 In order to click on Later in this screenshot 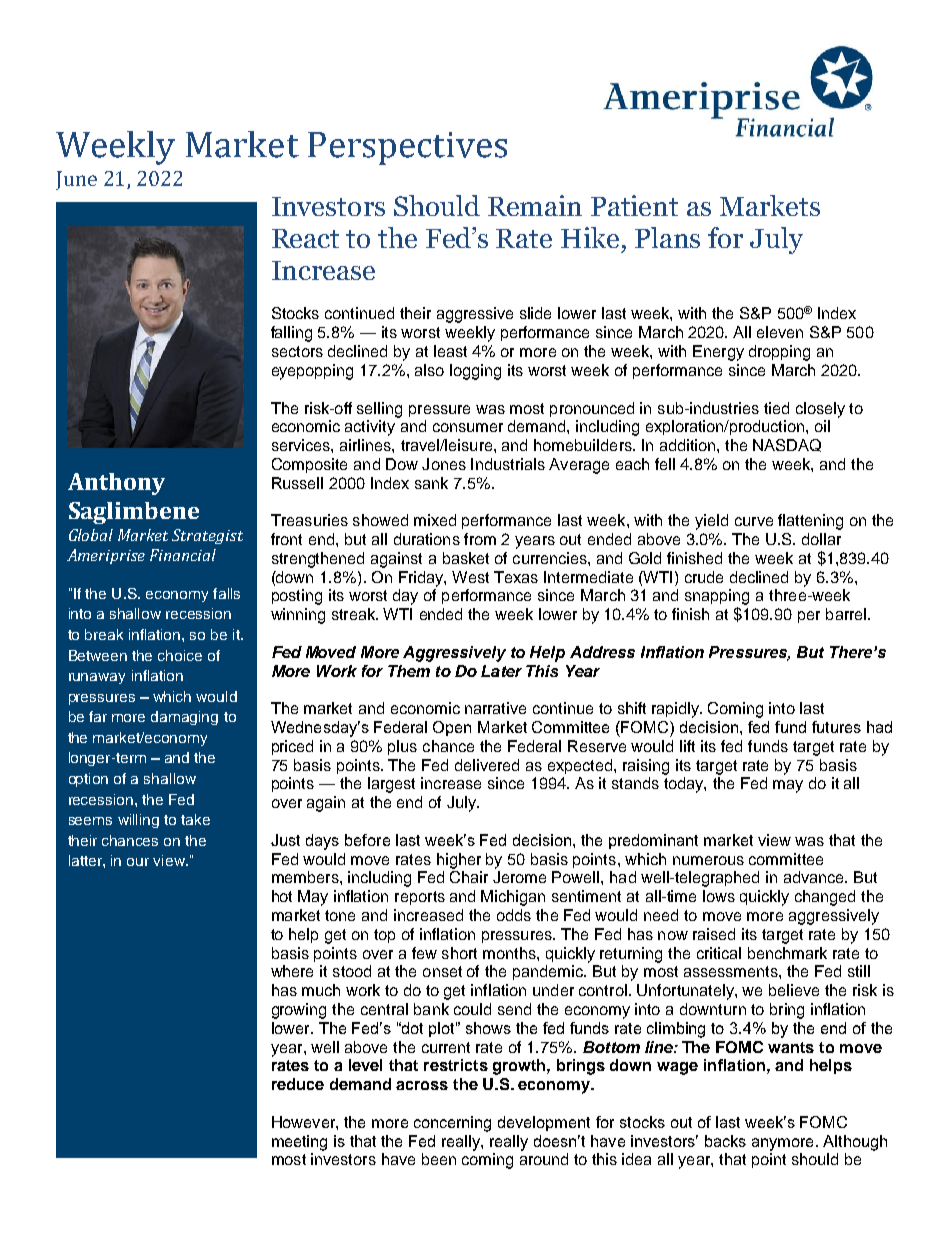, I will do `click(501, 671)`.
